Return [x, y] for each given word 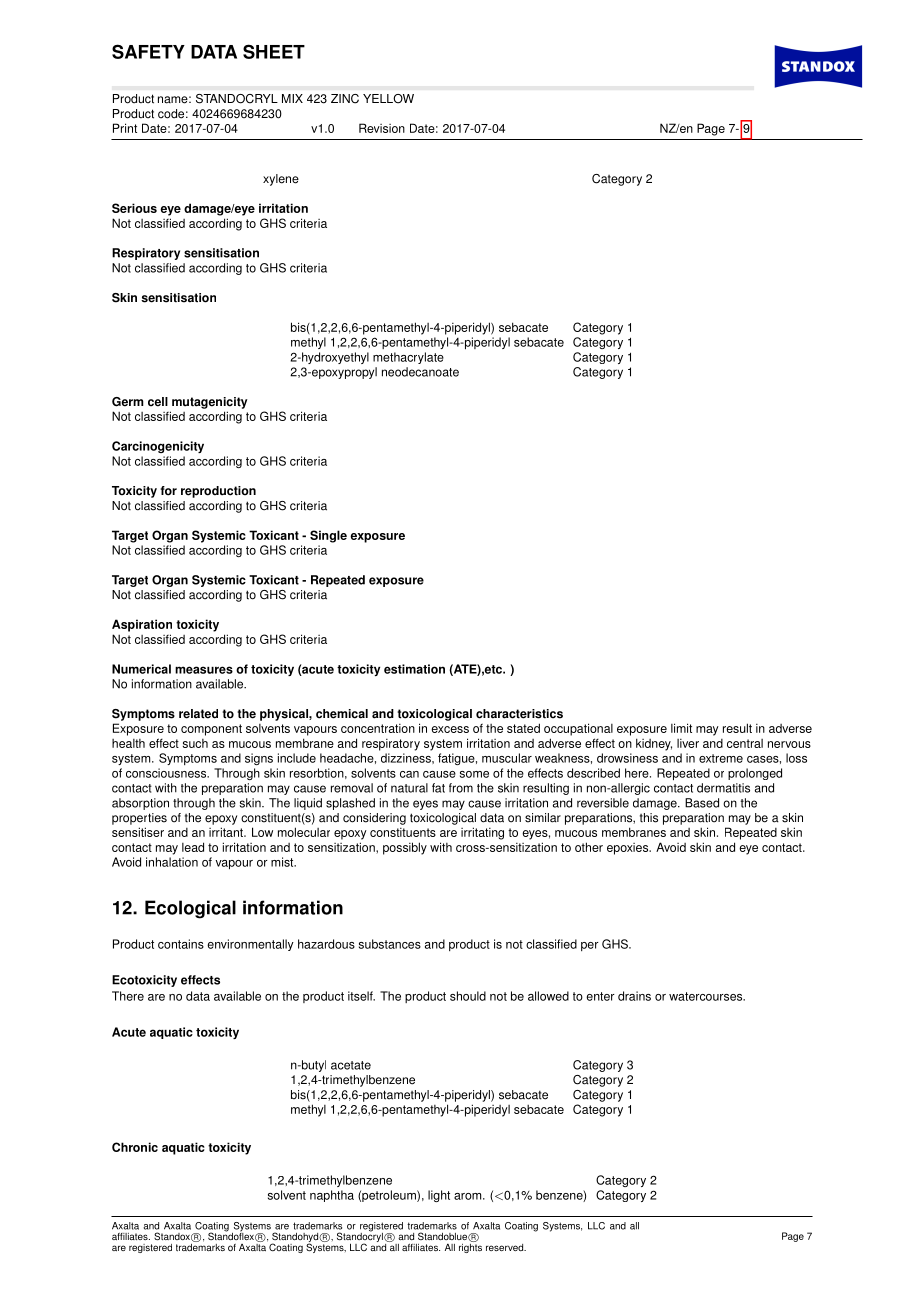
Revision [382, 128]
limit [681, 728]
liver [688, 743]
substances [390, 944]
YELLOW [388, 99]
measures [204, 670]
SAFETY [148, 51]
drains [634, 996]
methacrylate [408, 358]
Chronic [135, 1147]
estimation [414, 669]
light [439, 1196]
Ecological [190, 909]
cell [158, 402]
